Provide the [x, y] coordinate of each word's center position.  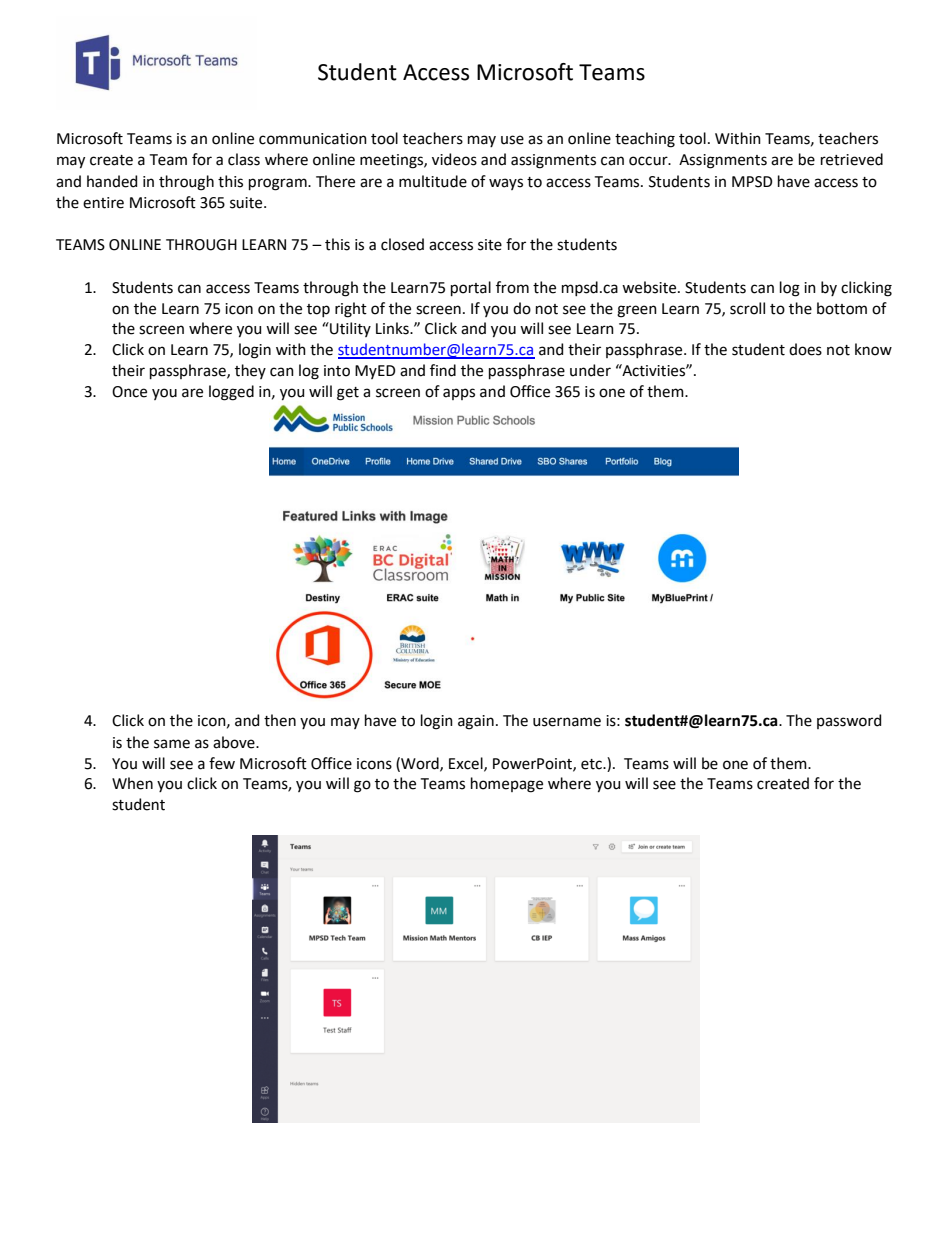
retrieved [852, 159]
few [222, 763]
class [244, 159]
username [567, 722]
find [443, 370]
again [476, 722]
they [250, 371]
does [805, 349]
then [280, 720]
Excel [467, 764]
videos [454, 159]
